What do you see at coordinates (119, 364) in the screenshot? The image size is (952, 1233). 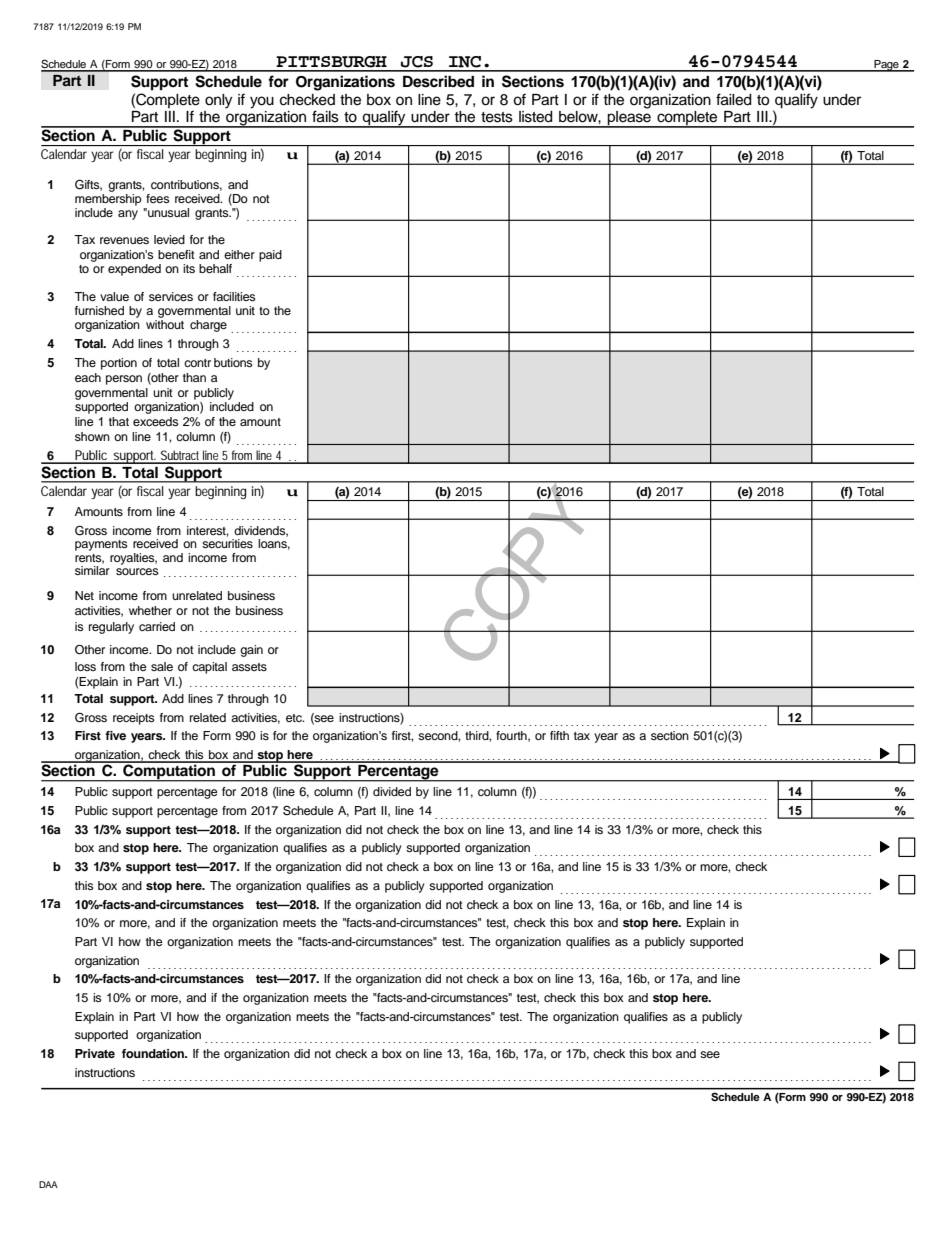 I see `portion` at bounding box center [119, 364].
